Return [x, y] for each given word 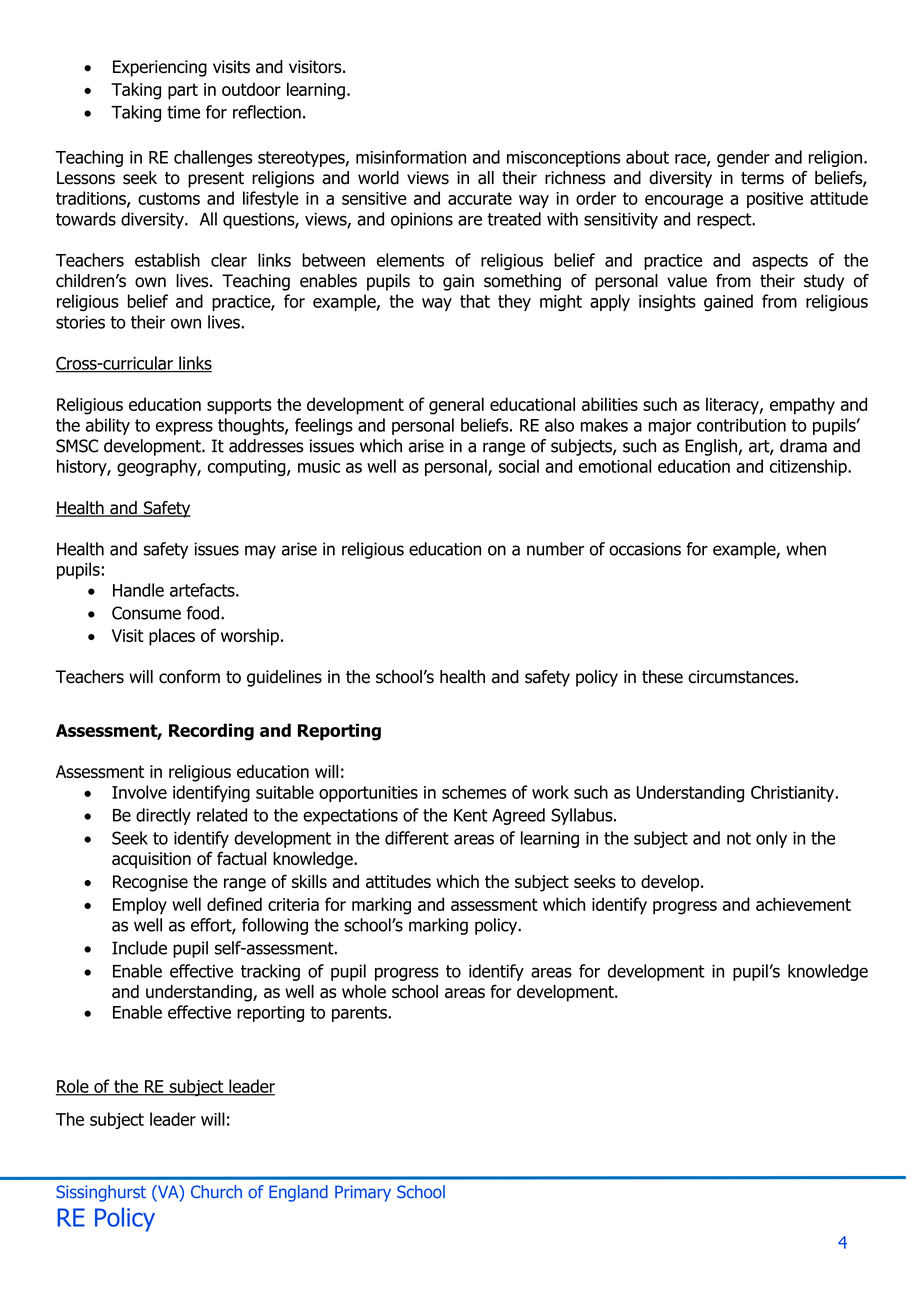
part [183, 91]
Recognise [150, 883]
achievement [803, 904]
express [184, 428]
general [456, 406]
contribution [741, 425]
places [172, 637]
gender [743, 158]
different [417, 838]
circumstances [742, 677]
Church [216, 1192]
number [555, 549]
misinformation [411, 157]
